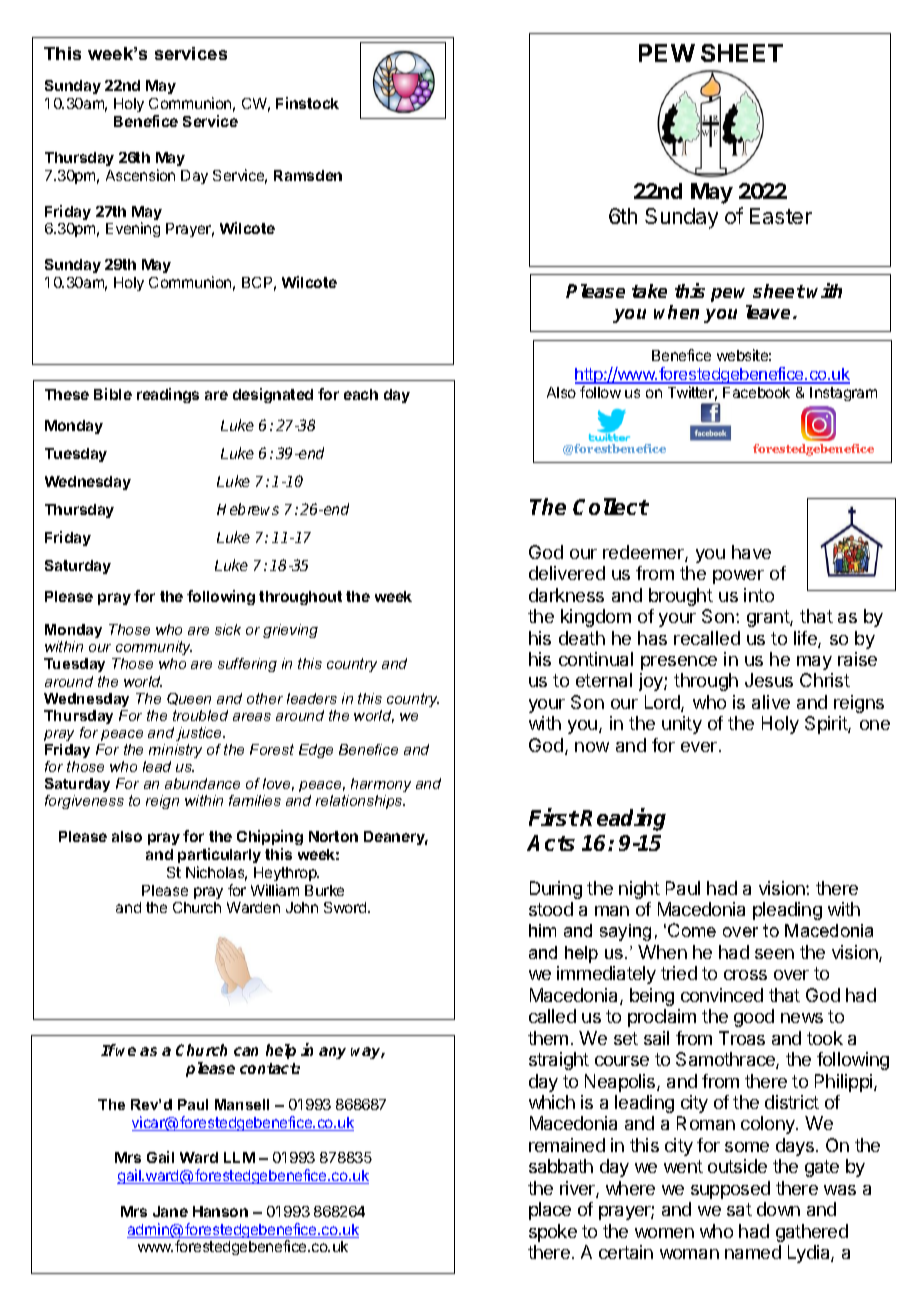 The height and width of the screenshot is (1307, 924). Describe the element at coordinates (592, 747) in the screenshot. I see `now` at that location.
